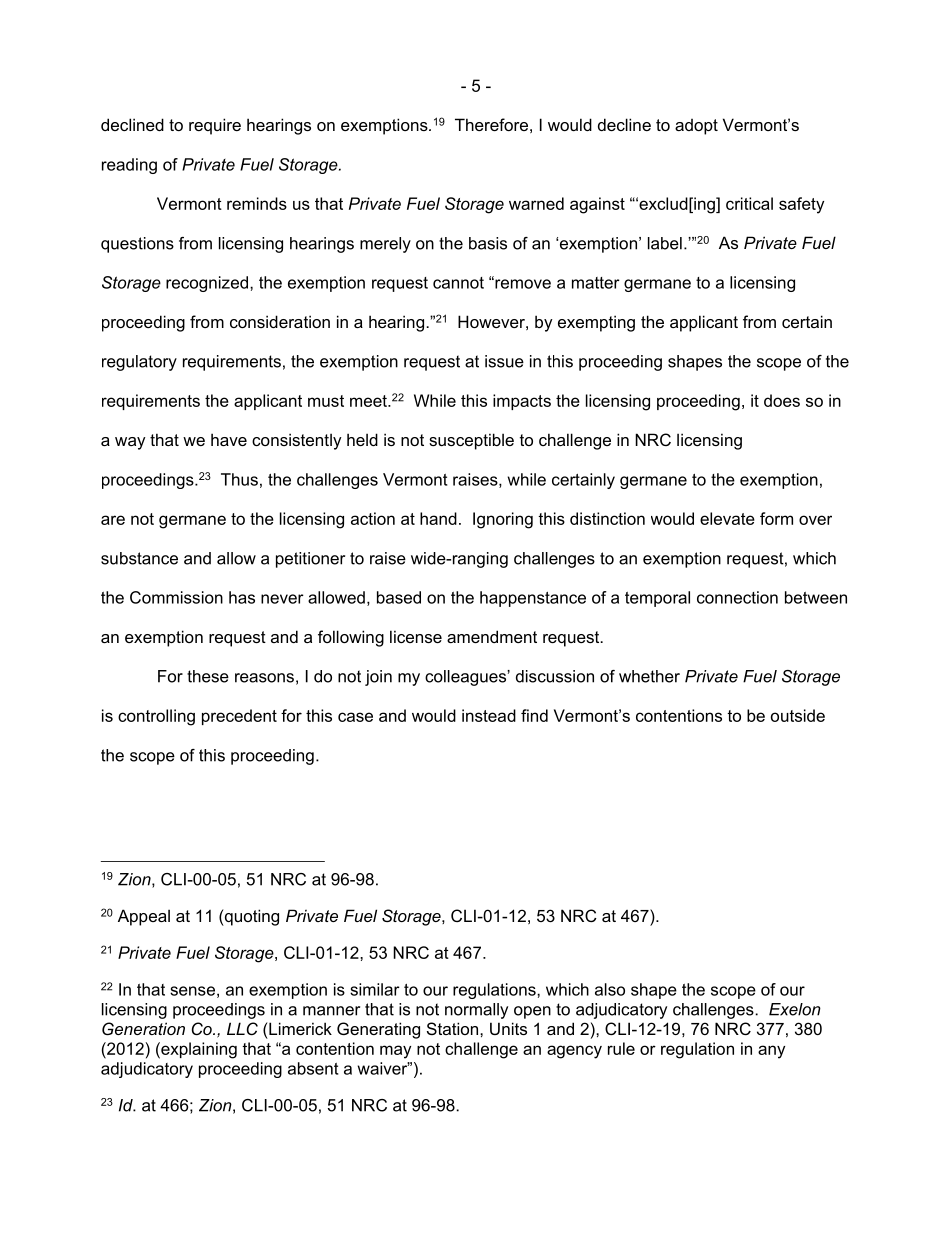 This screenshot has height=1233, width=952. What do you see at coordinates (242, 1028) in the screenshot?
I see `LLC` at bounding box center [242, 1028].
